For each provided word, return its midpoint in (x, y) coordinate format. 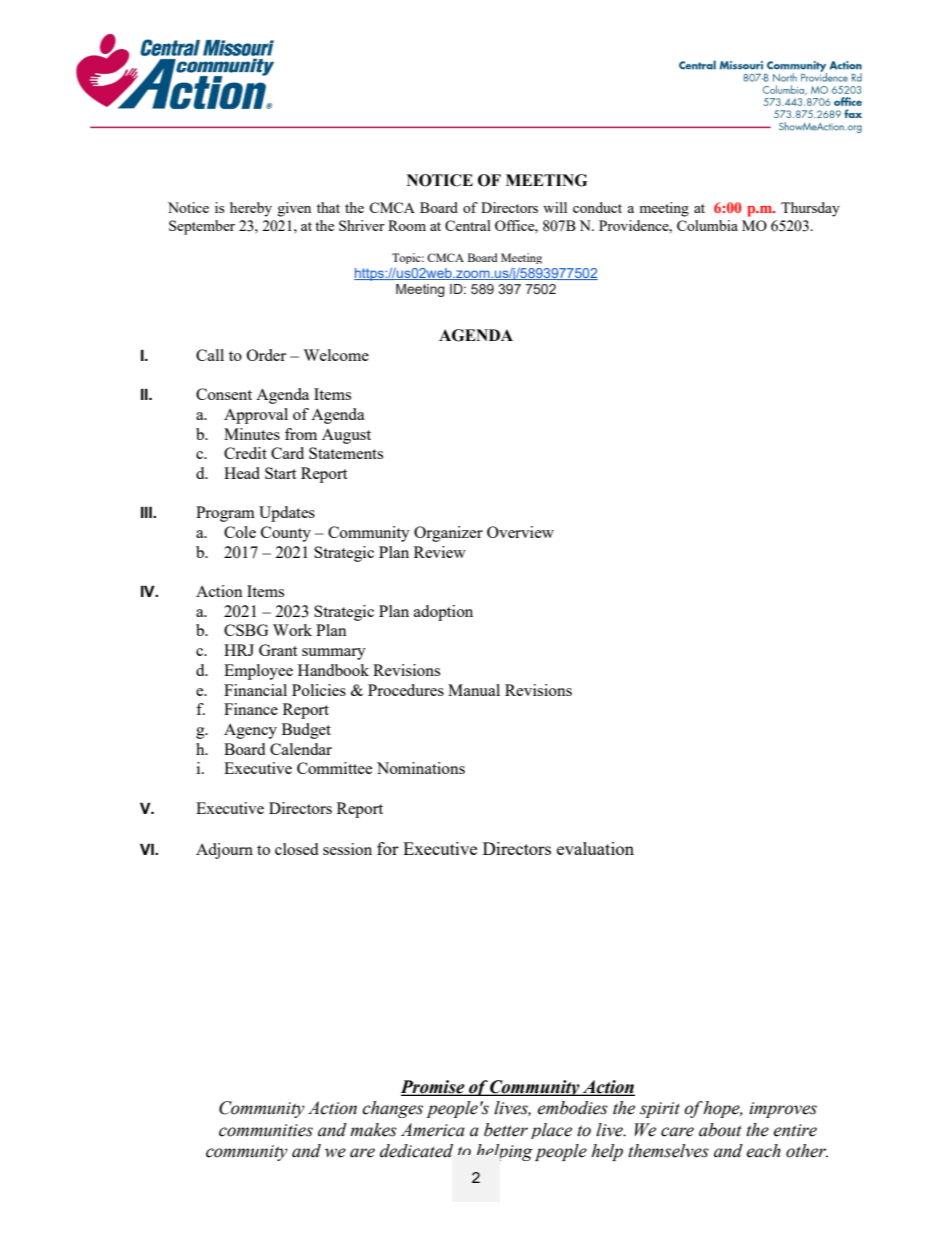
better (506, 1130)
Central (468, 225)
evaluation (595, 848)
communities (266, 1130)
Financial (255, 690)
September (202, 227)
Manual (474, 690)
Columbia (707, 225)
